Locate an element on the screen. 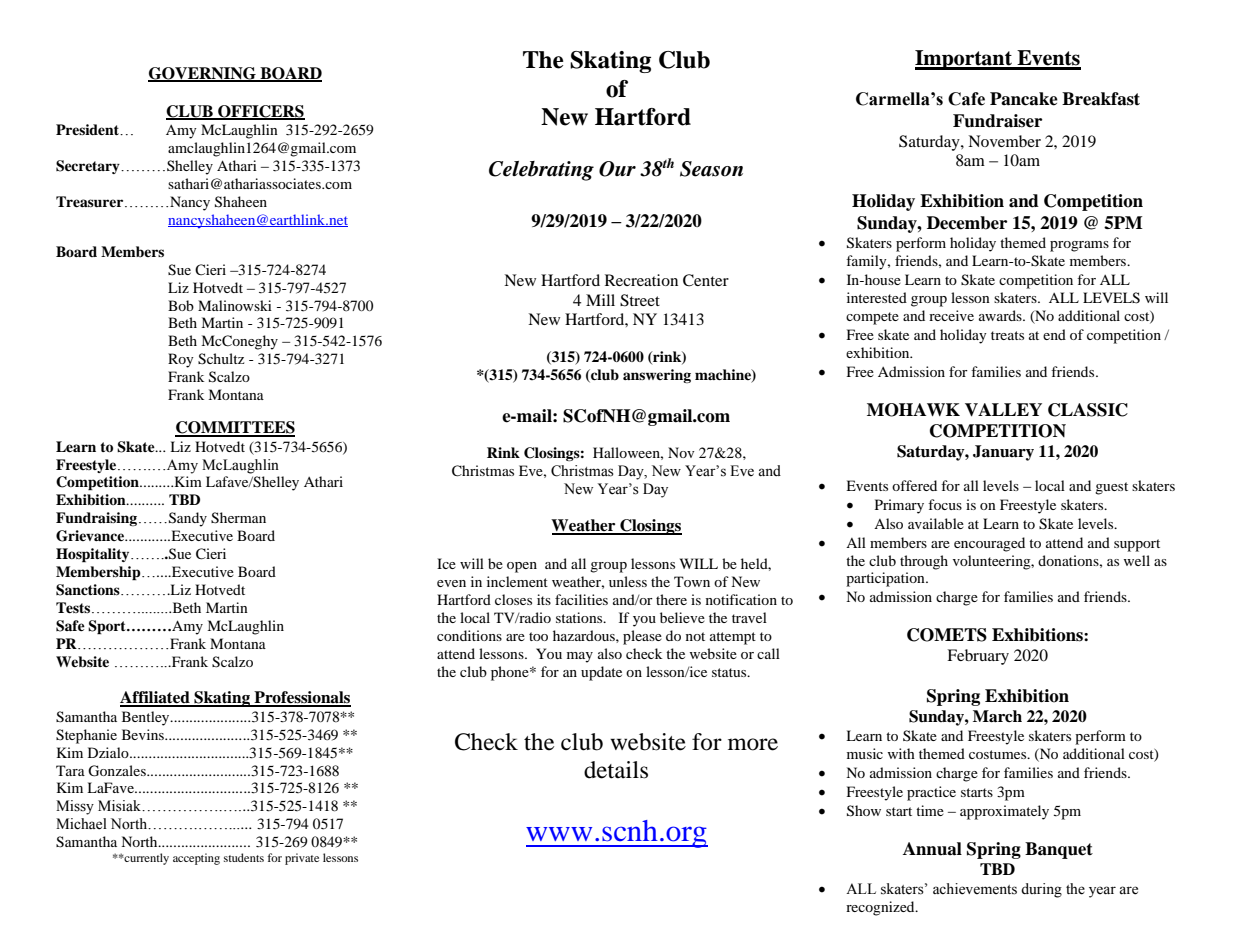 Image resolution: width=1233 pixels, height=952 pixels. February is located at coordinates (978, 657).
